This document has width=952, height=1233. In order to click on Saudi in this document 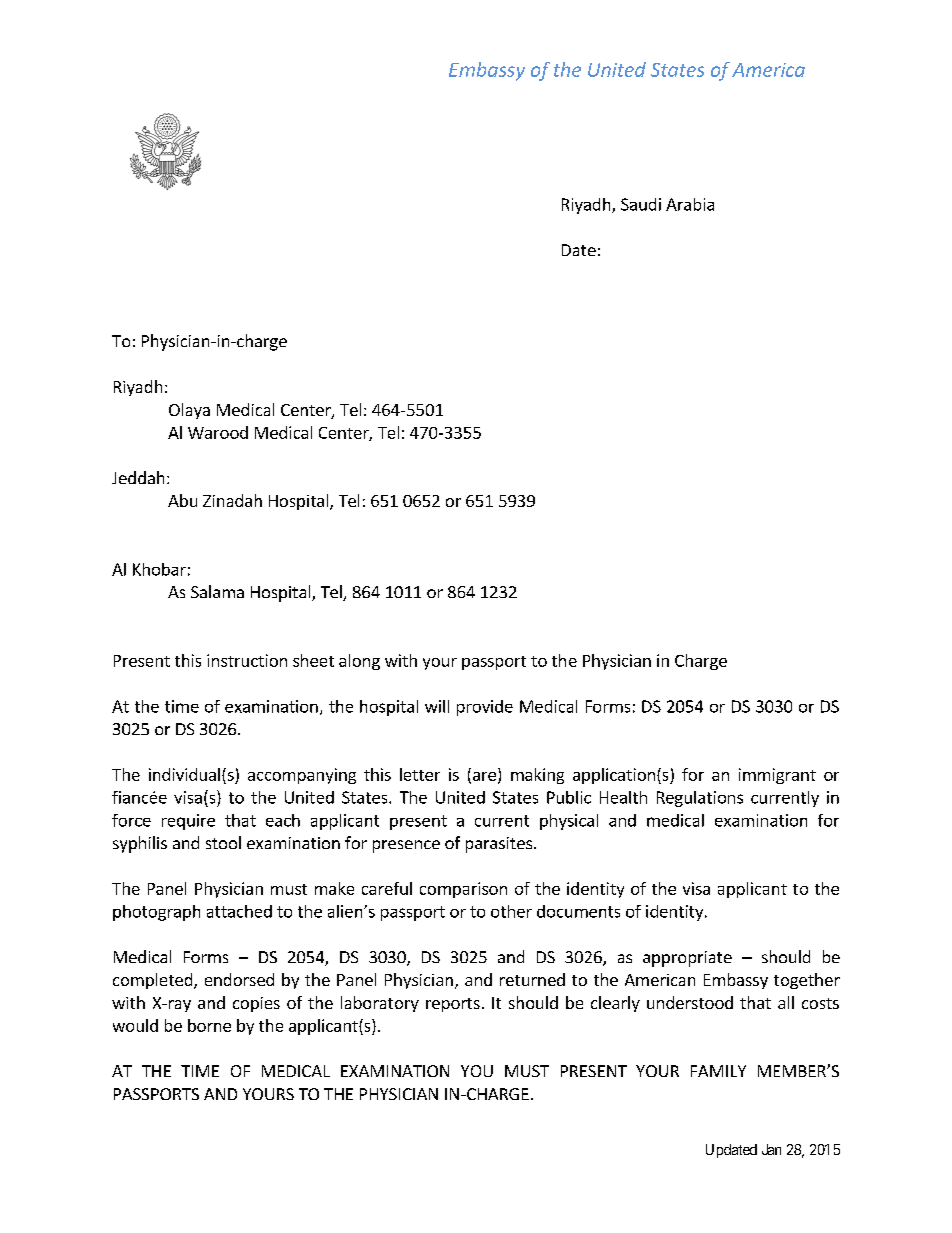, I will do `click(641, 204)`.
